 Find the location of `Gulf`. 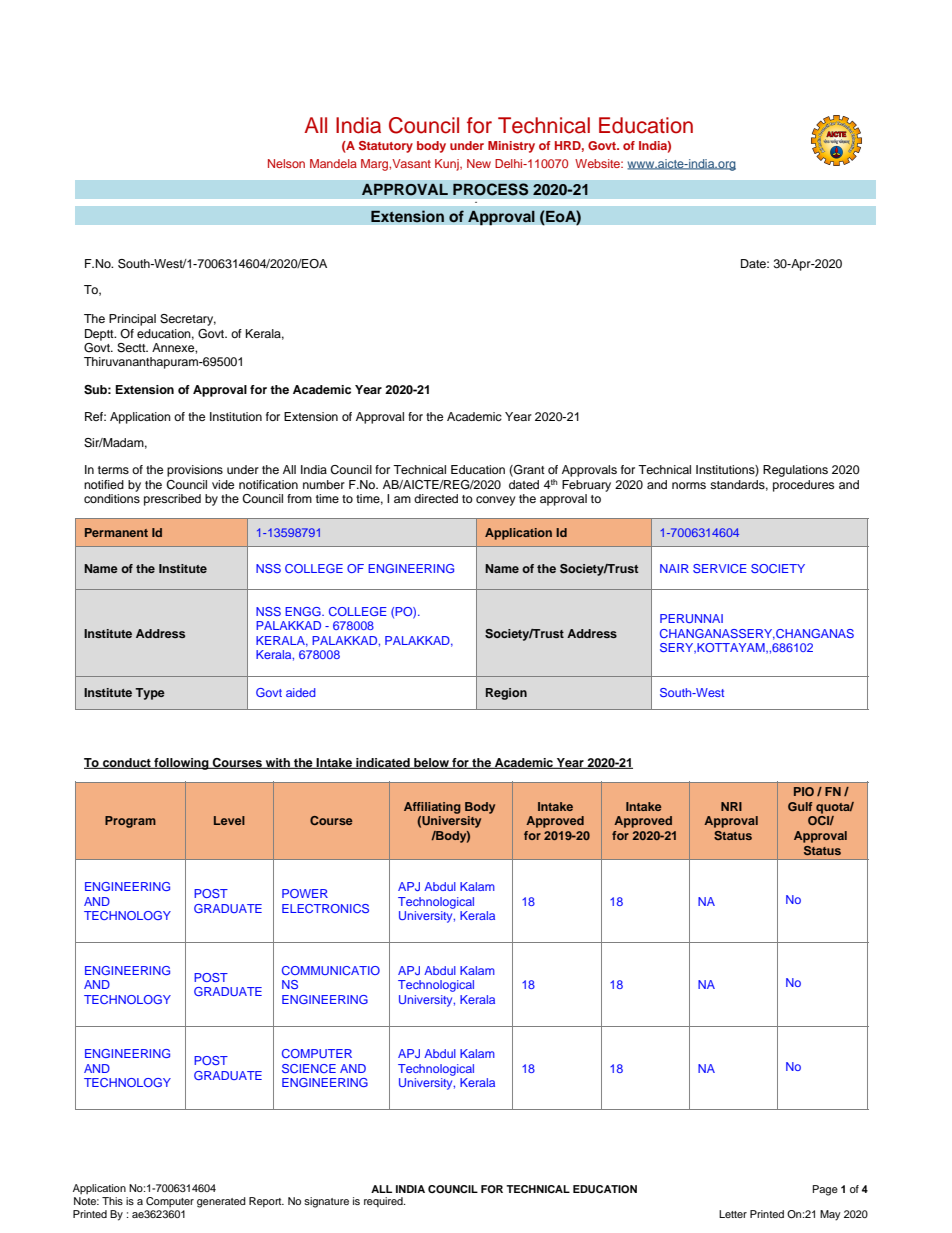

Gulf is located at coordinates (800, 806).
